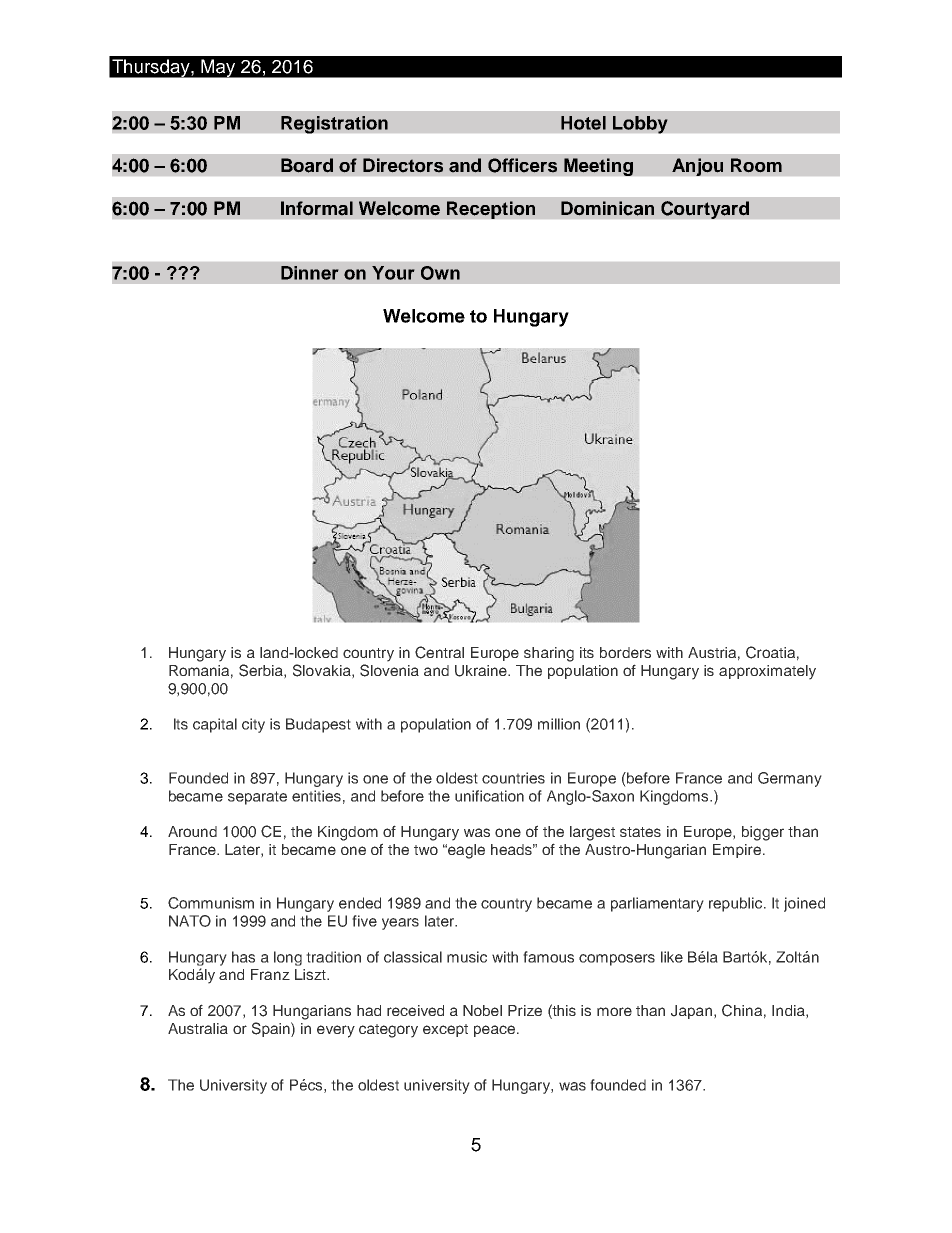 This document has width=952, height=1233. Describe the element at coordinates (253, 725) in the document. I see `city` at that location.
